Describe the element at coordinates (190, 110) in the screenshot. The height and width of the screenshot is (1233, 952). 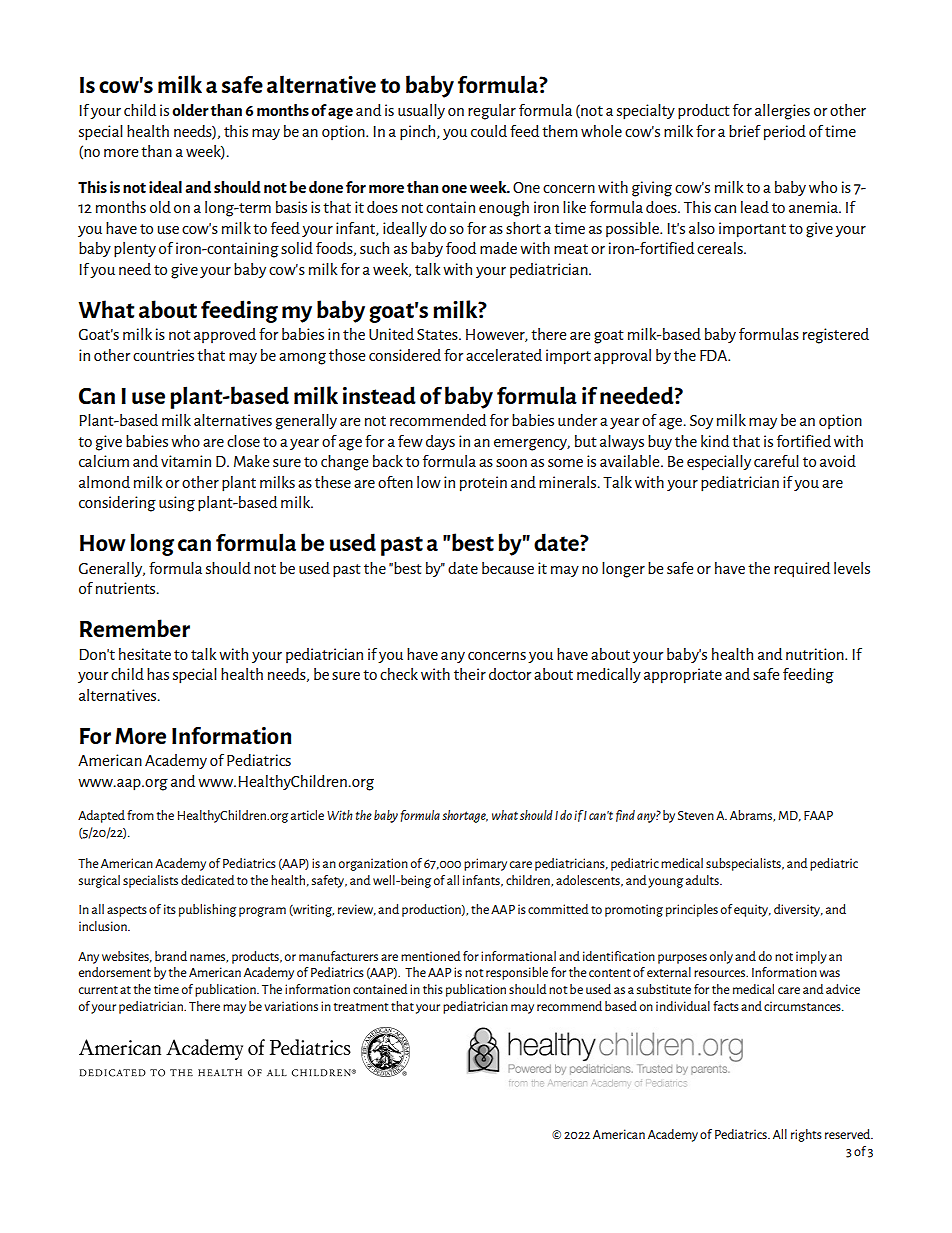
I see `older` at that location.
